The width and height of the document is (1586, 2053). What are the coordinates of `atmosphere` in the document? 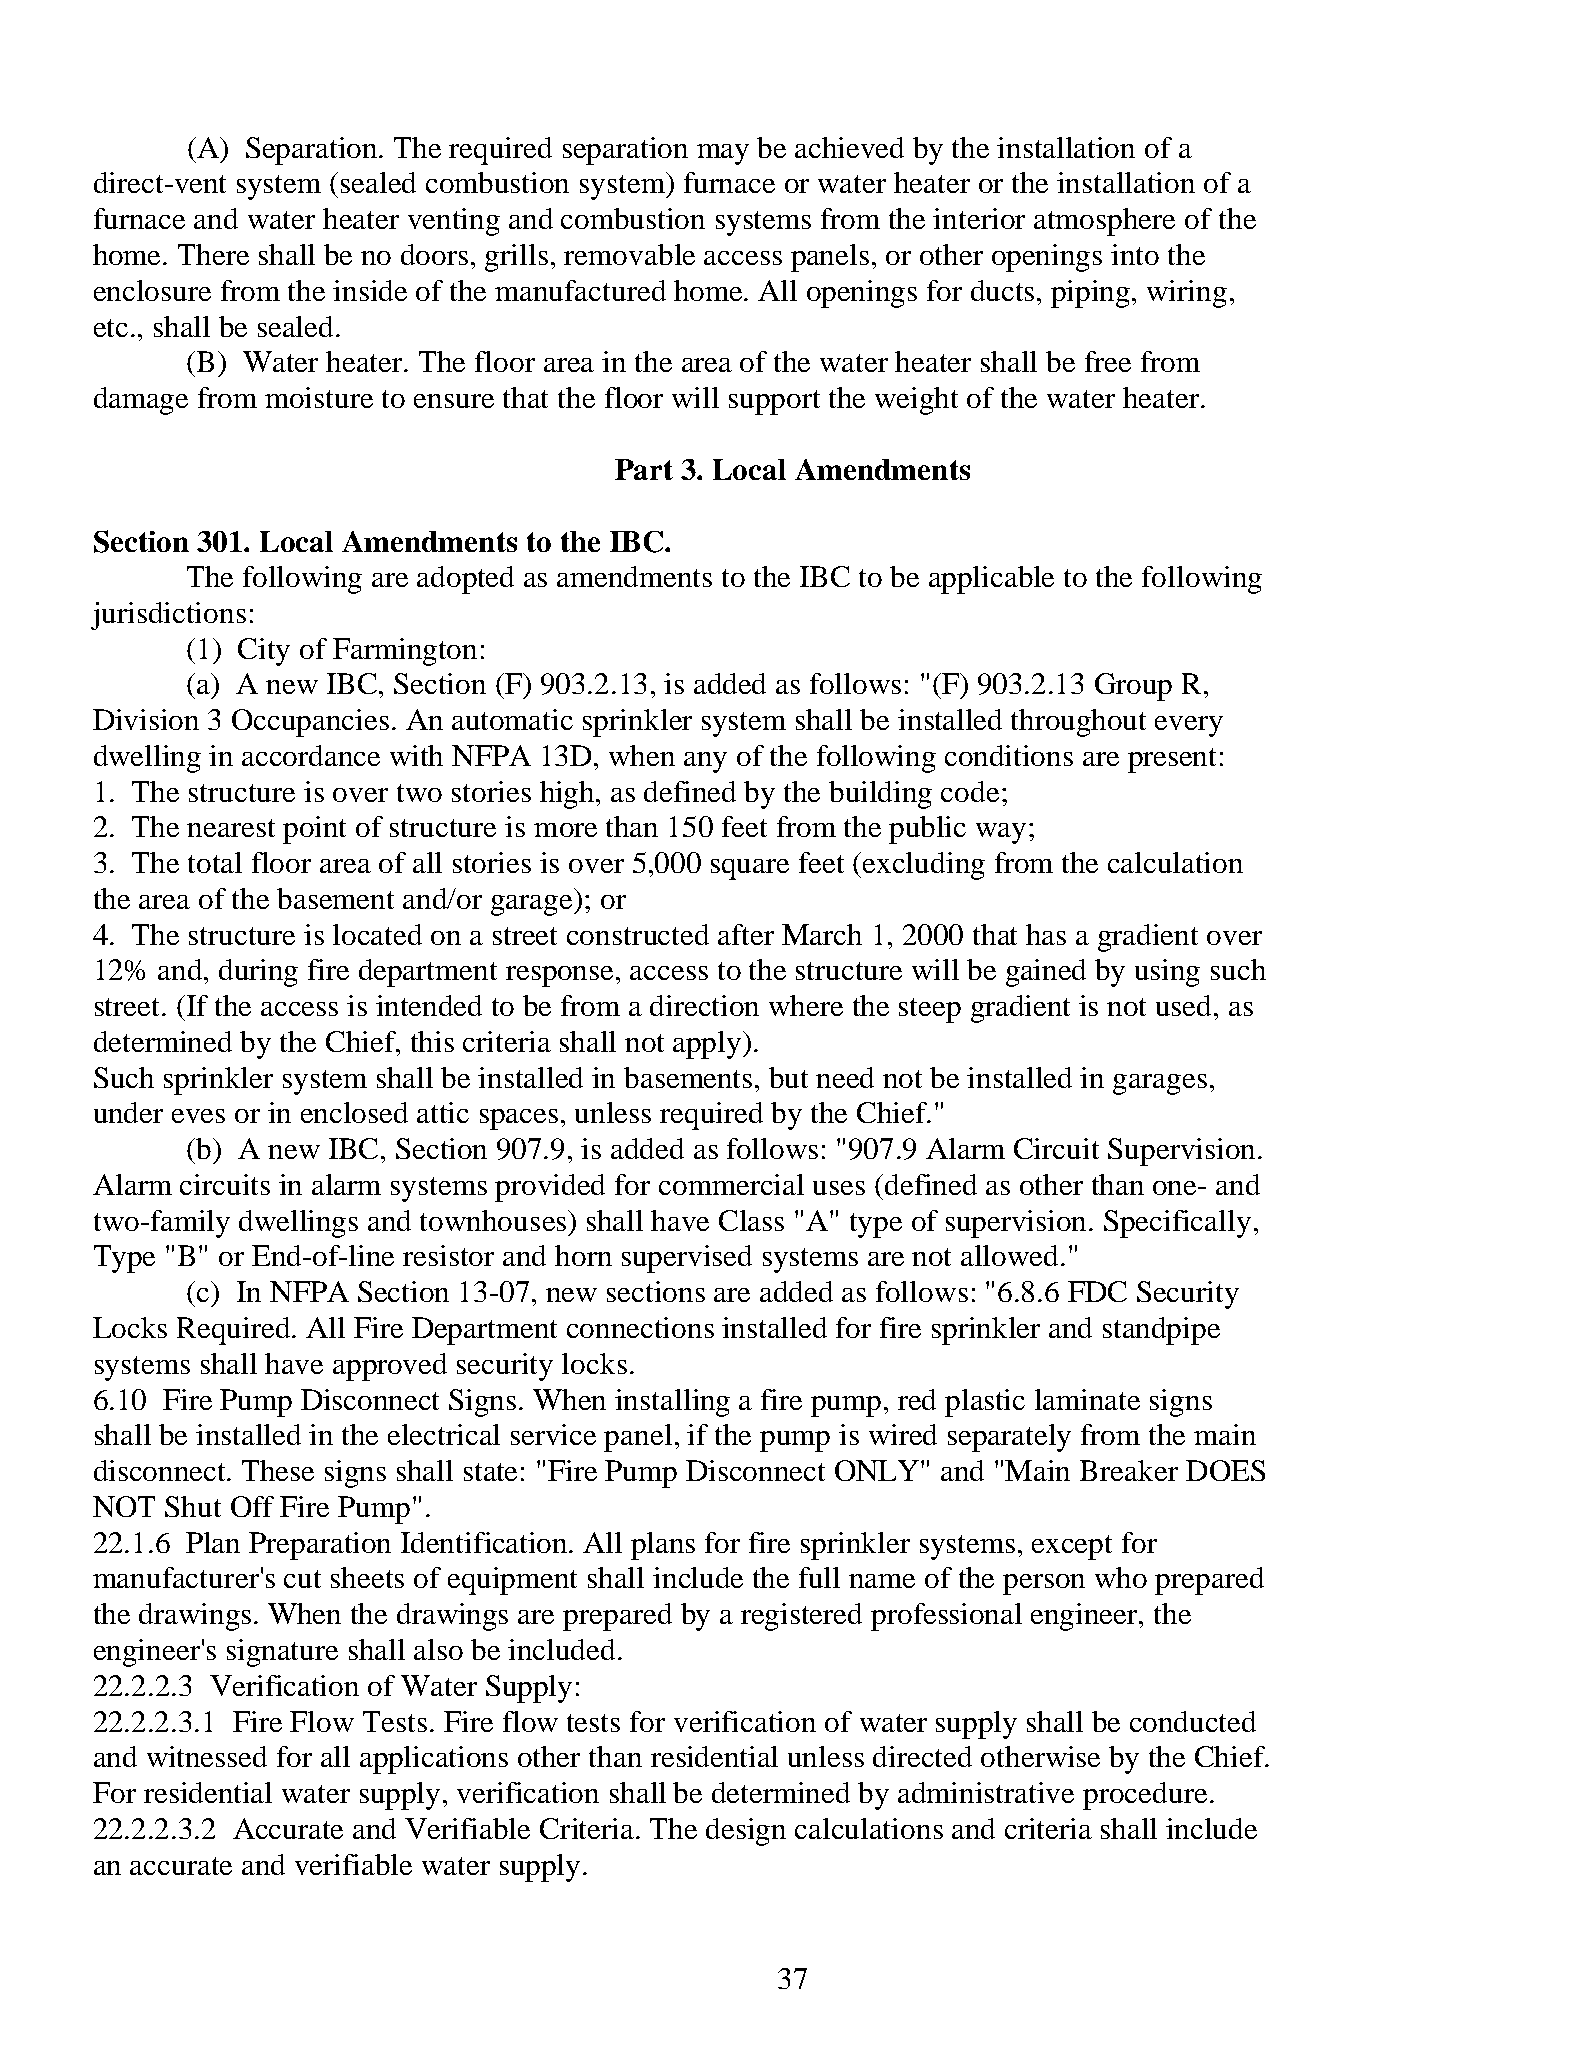 It's located at (1104, 222).
